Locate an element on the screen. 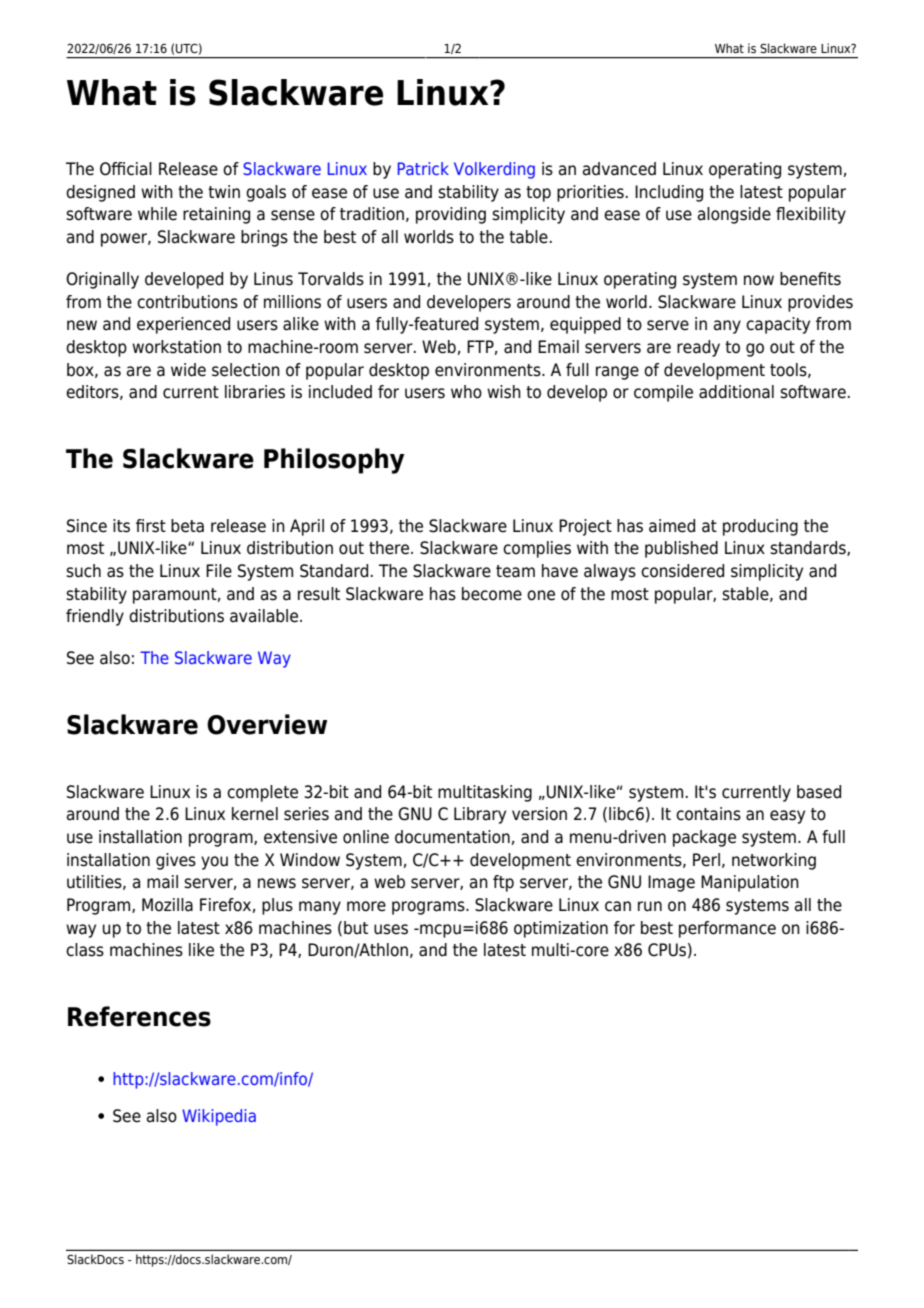 The height and width of the screenshot is (1308, 924). alongside is located at coordinates (734, 215).
